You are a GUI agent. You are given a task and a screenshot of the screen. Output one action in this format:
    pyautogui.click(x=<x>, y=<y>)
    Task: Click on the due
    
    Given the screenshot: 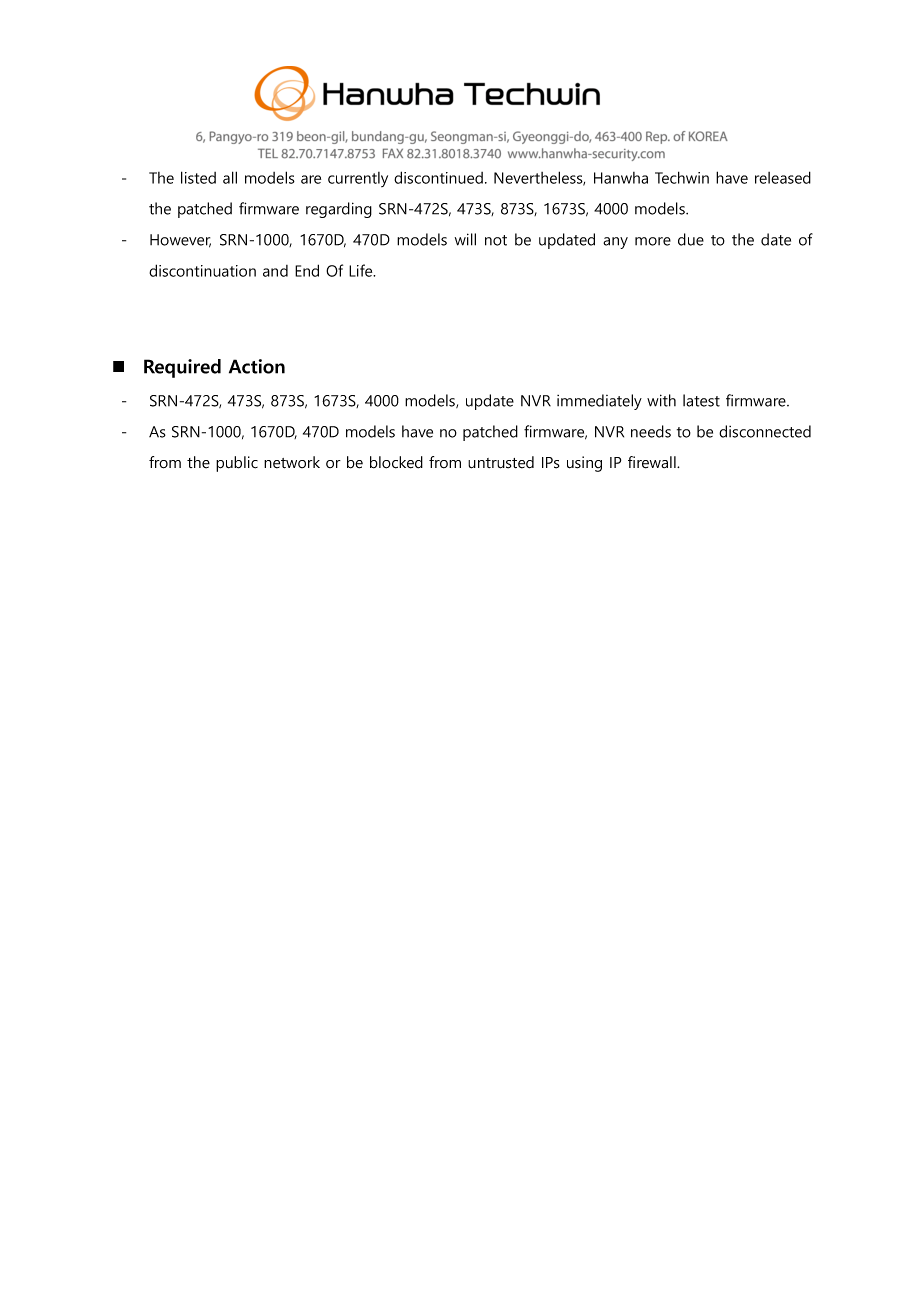 What is the action you would take?
    pyautogui.click(x=691, y=239)
